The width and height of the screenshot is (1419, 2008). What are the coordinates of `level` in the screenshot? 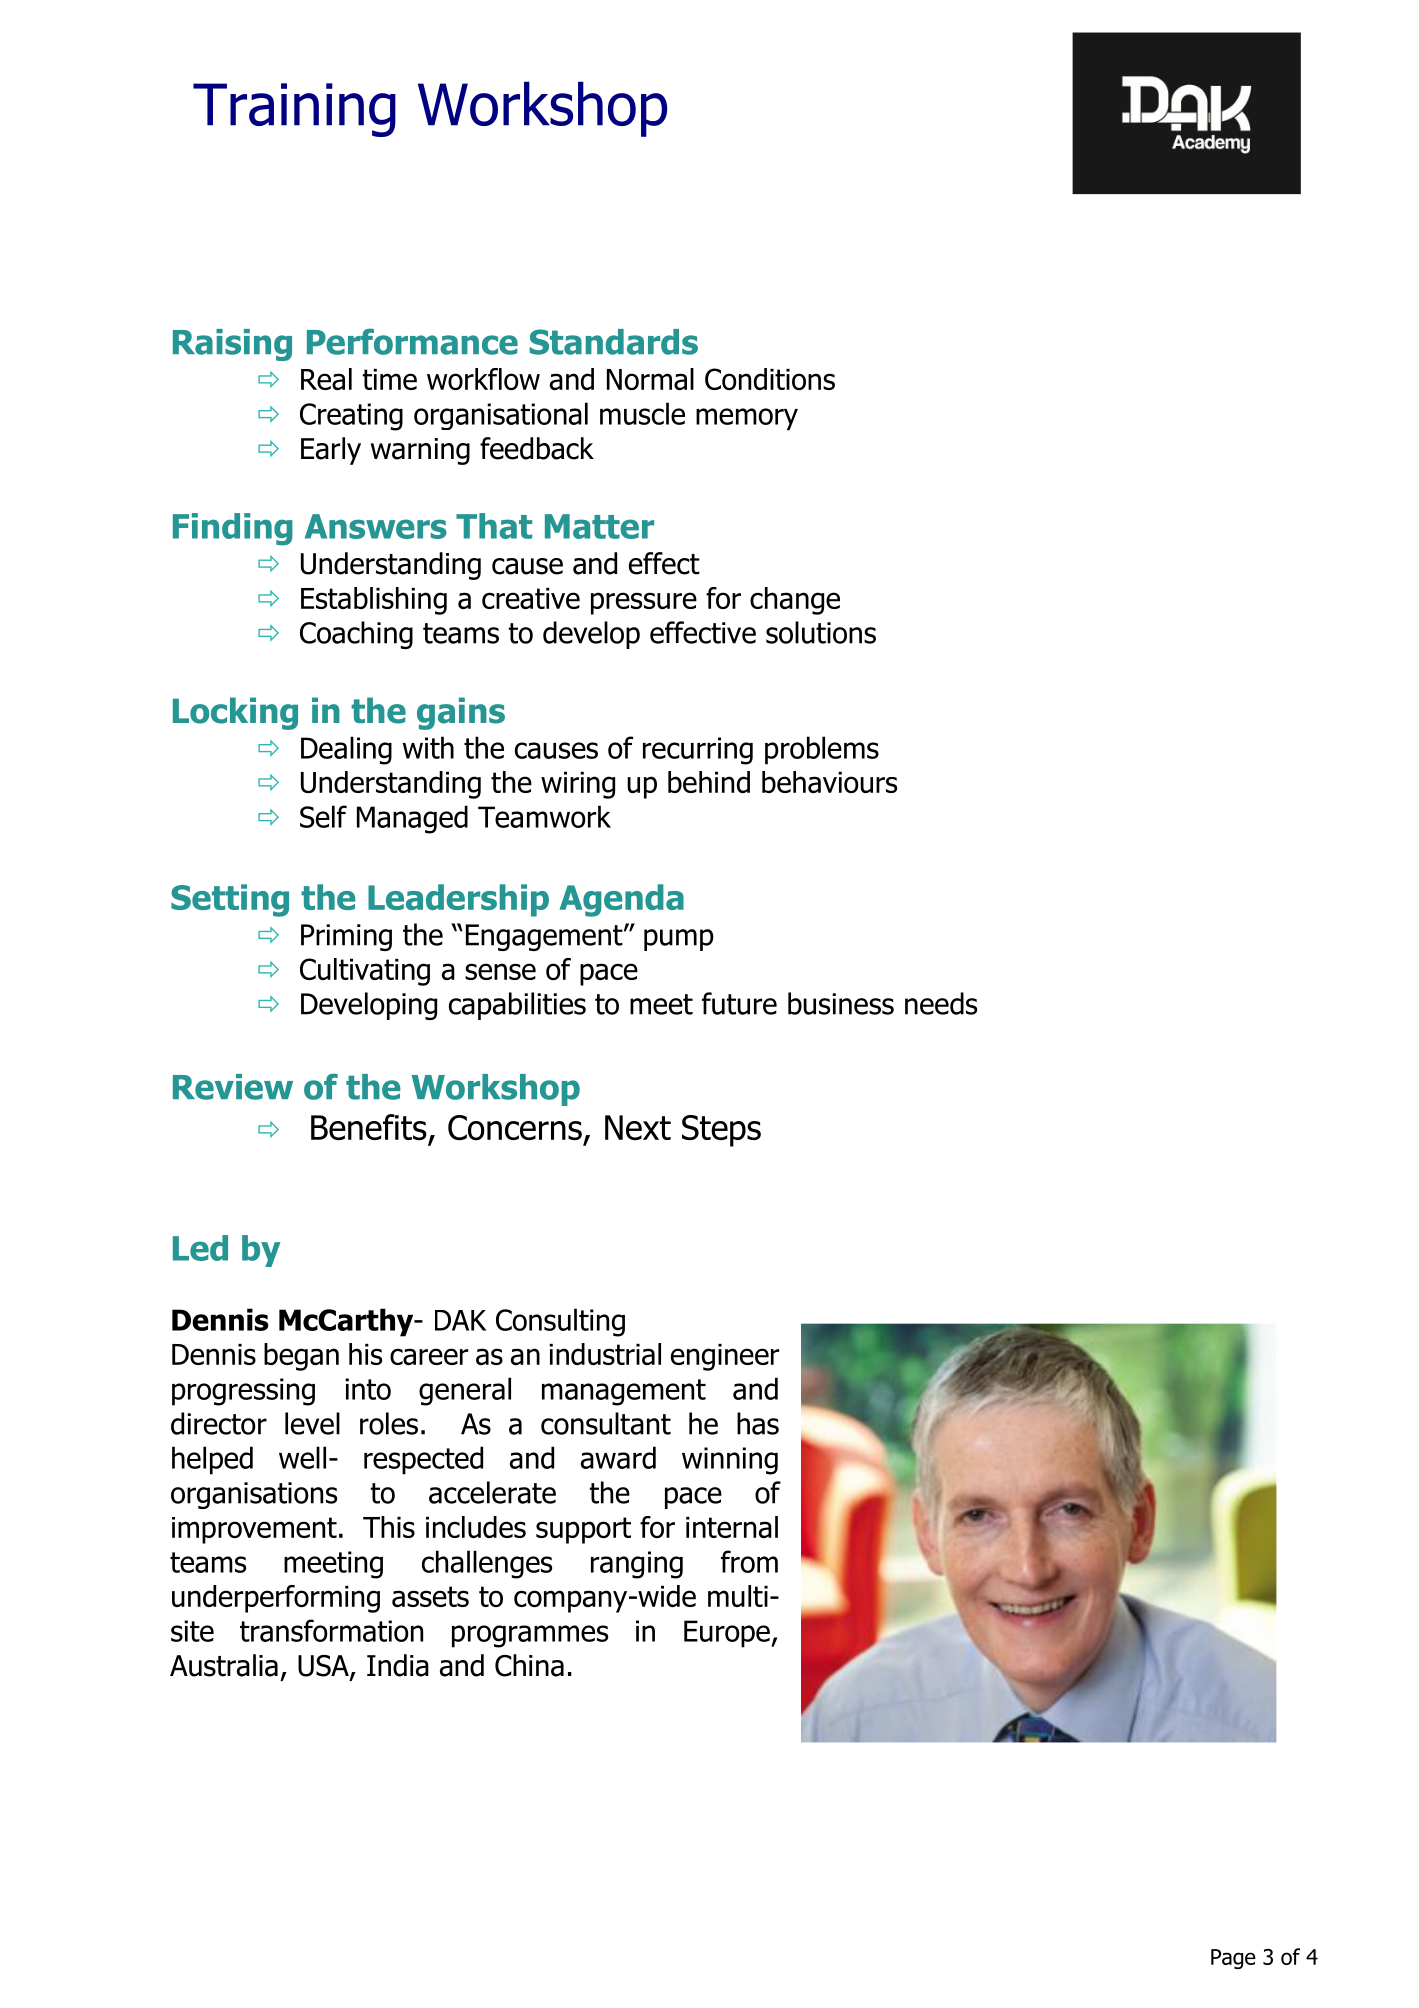 It's located at (312, 1423).
